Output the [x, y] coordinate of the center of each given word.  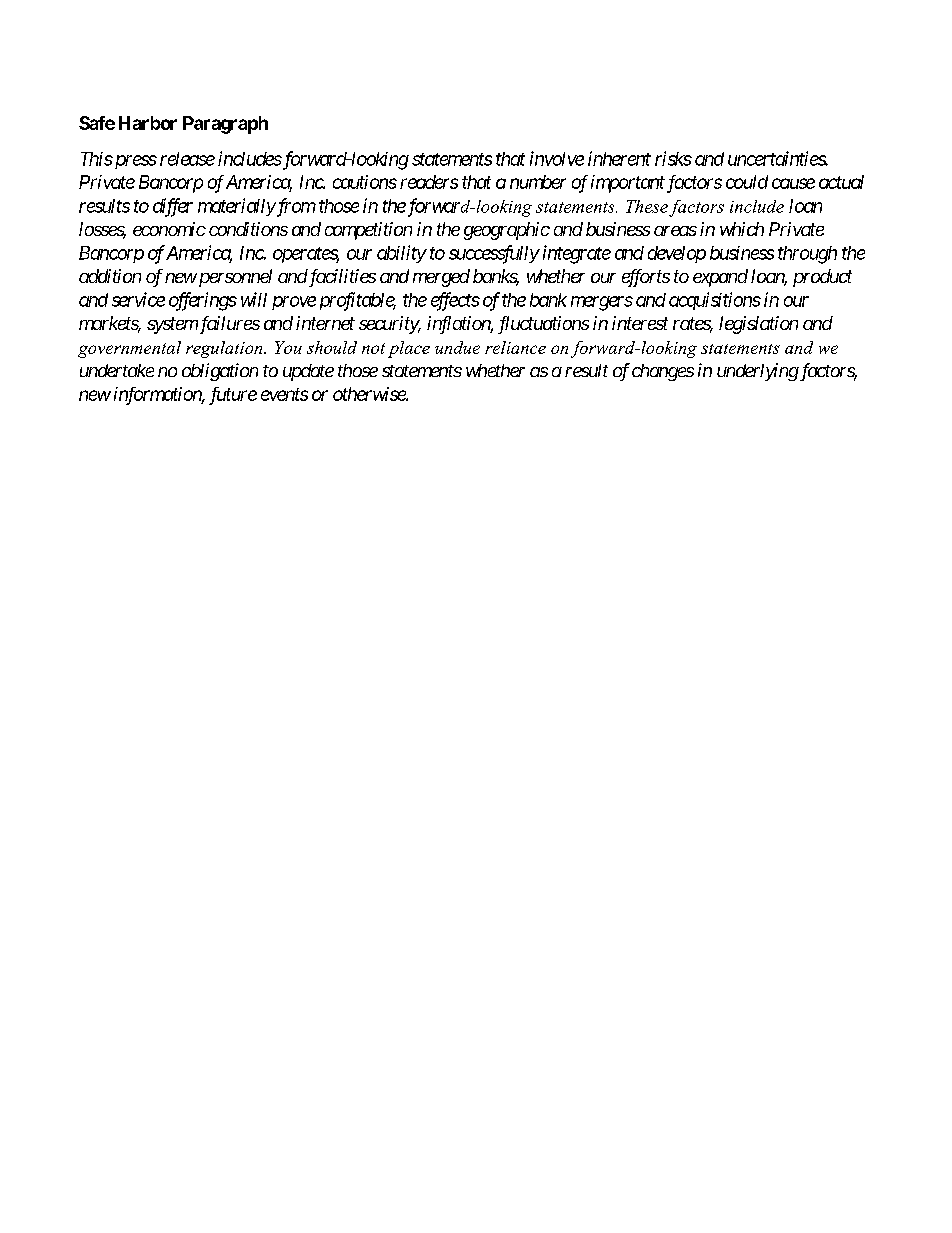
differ [173, 207]
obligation [220, 372]
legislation [758, 325]
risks [673, 158]
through [807, 255]
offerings [203, 301]
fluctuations [543, 325]
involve [557, 158]
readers [429, 182]
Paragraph [225, 125]
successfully [494, 254]
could [747, 182]
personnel [234, 278]
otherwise [370, 394]
